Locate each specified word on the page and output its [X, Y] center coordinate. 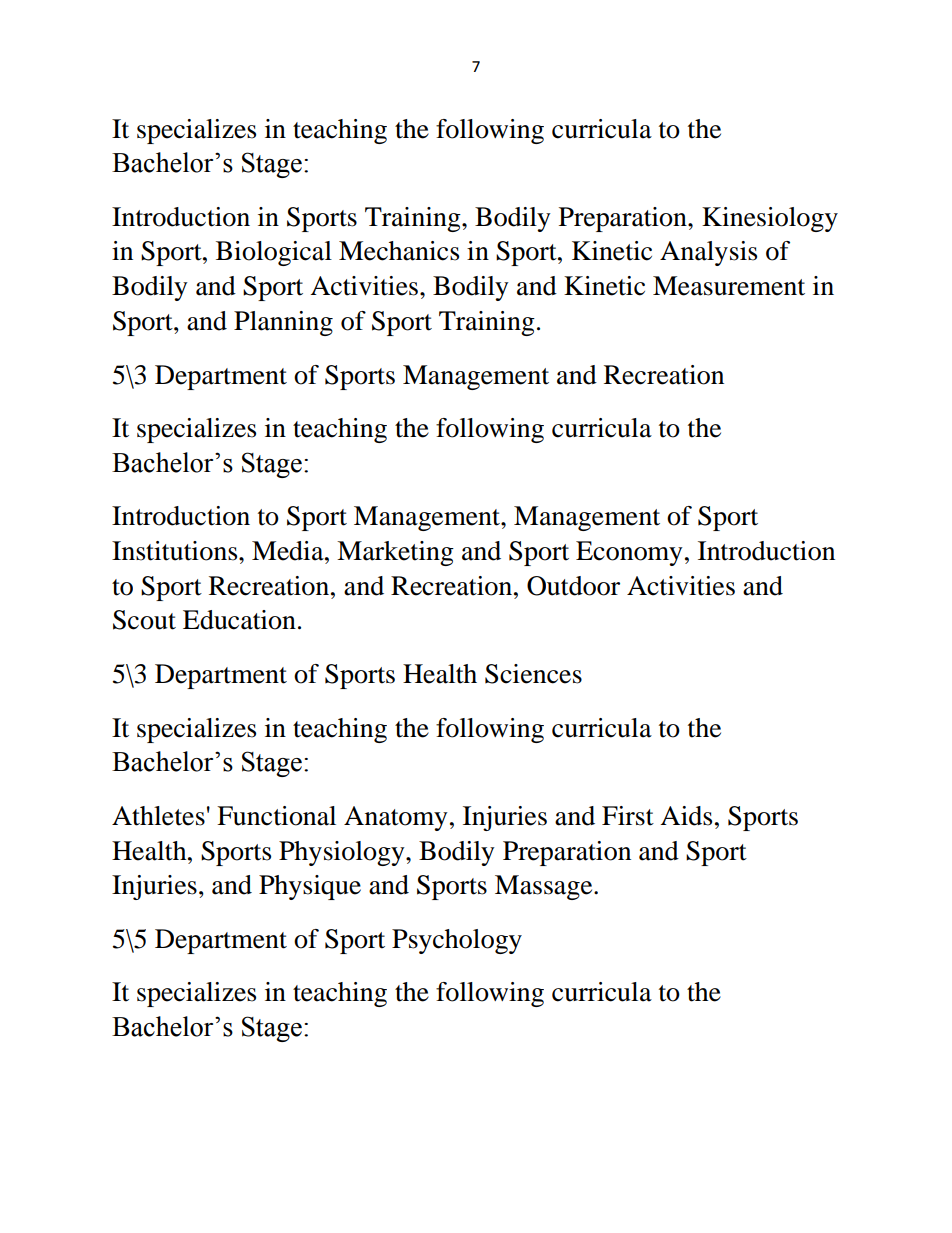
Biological [274, 253]
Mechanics [399, 251]
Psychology [457, 941]
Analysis [708, 253]
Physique [310, 887]
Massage [545, 887]
